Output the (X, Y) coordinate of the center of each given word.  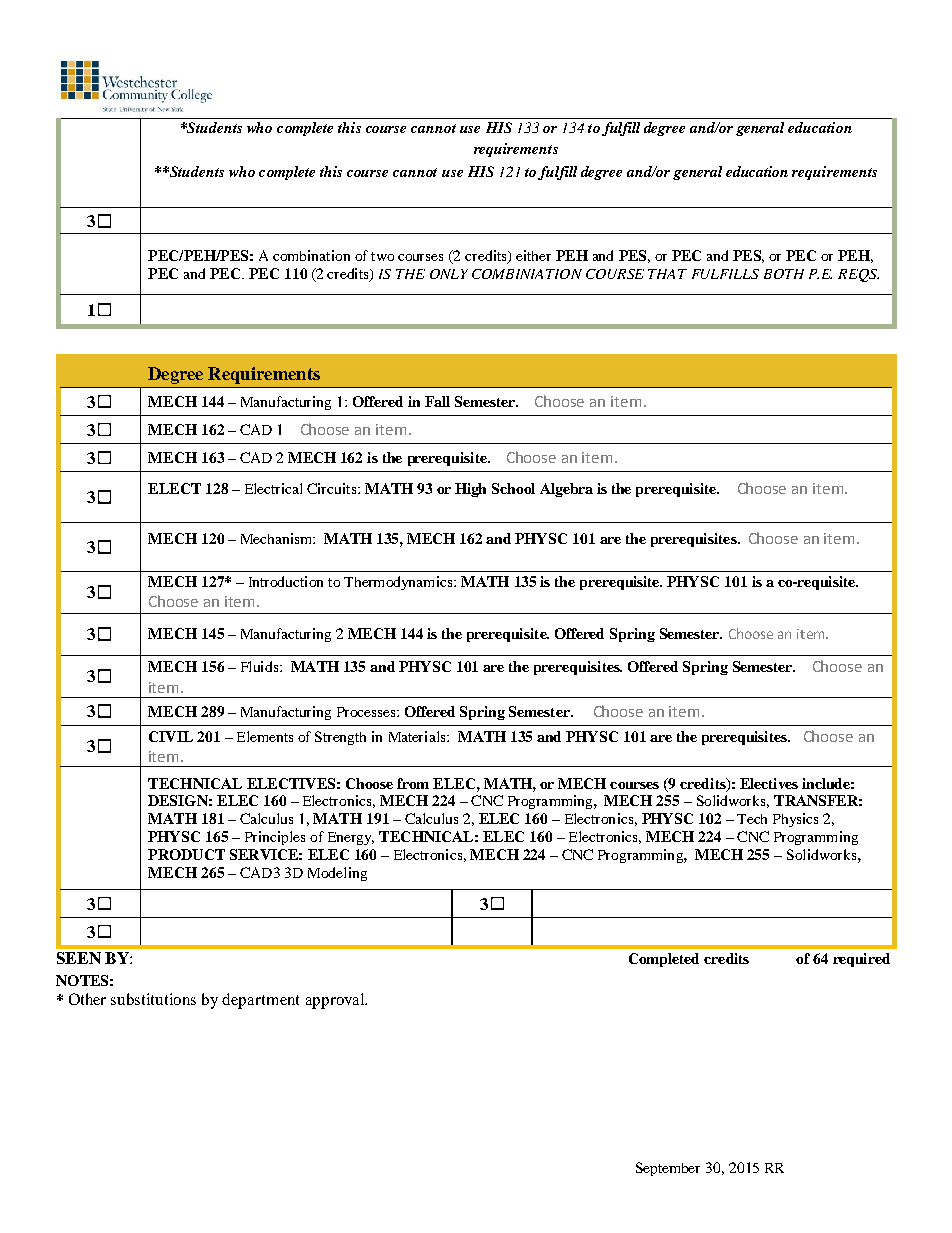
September (668, 1169)
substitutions (153, 999)
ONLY (449, 274)
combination (311, 255)
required (861, 960)
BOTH (784, 274)
